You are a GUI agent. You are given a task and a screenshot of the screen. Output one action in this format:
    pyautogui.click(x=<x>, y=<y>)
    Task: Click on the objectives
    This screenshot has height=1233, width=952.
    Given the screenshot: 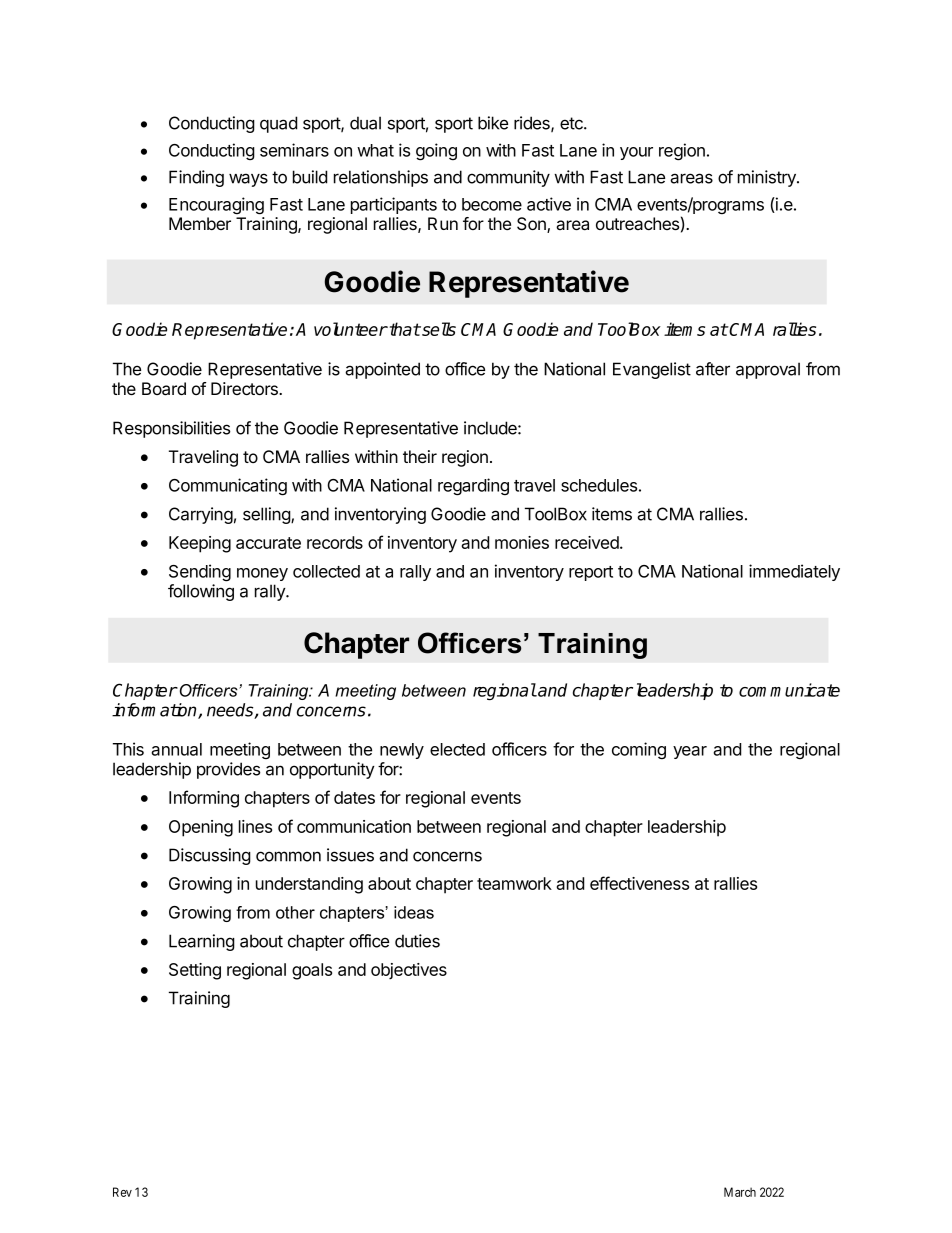 What is the action you would take?
    pyautogui.click(x=409, y=971)
